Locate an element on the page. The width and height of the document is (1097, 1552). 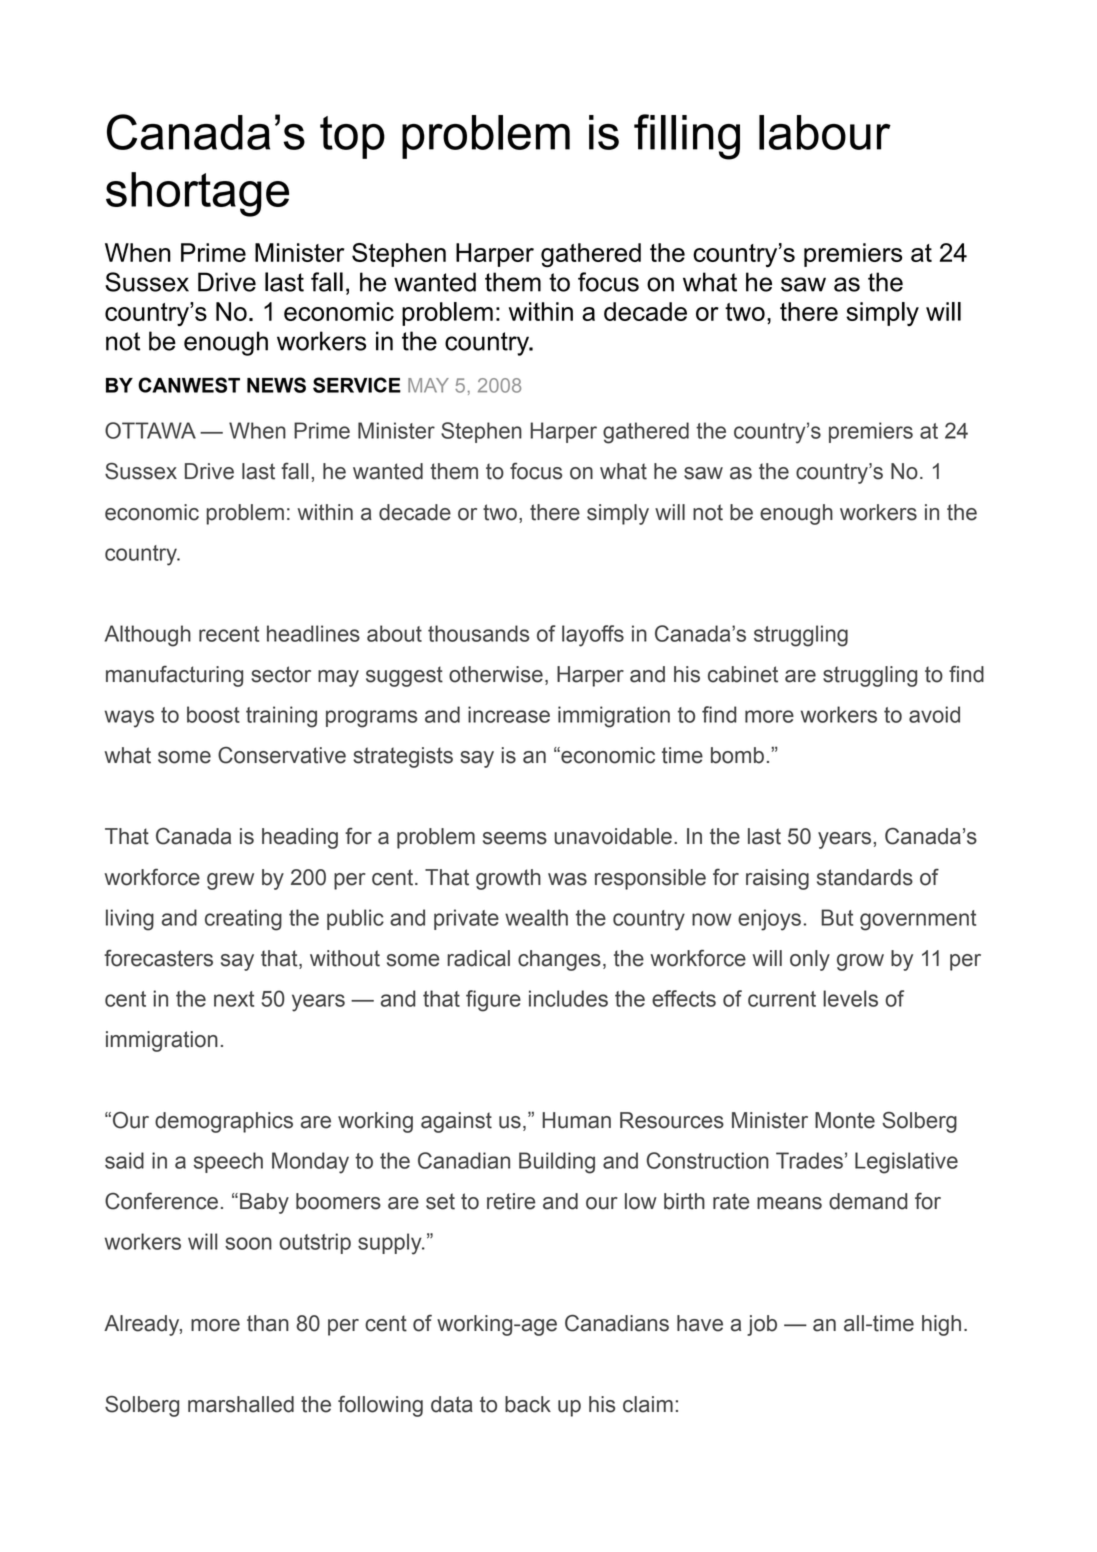
back is located at coordinates (528, 1404).
